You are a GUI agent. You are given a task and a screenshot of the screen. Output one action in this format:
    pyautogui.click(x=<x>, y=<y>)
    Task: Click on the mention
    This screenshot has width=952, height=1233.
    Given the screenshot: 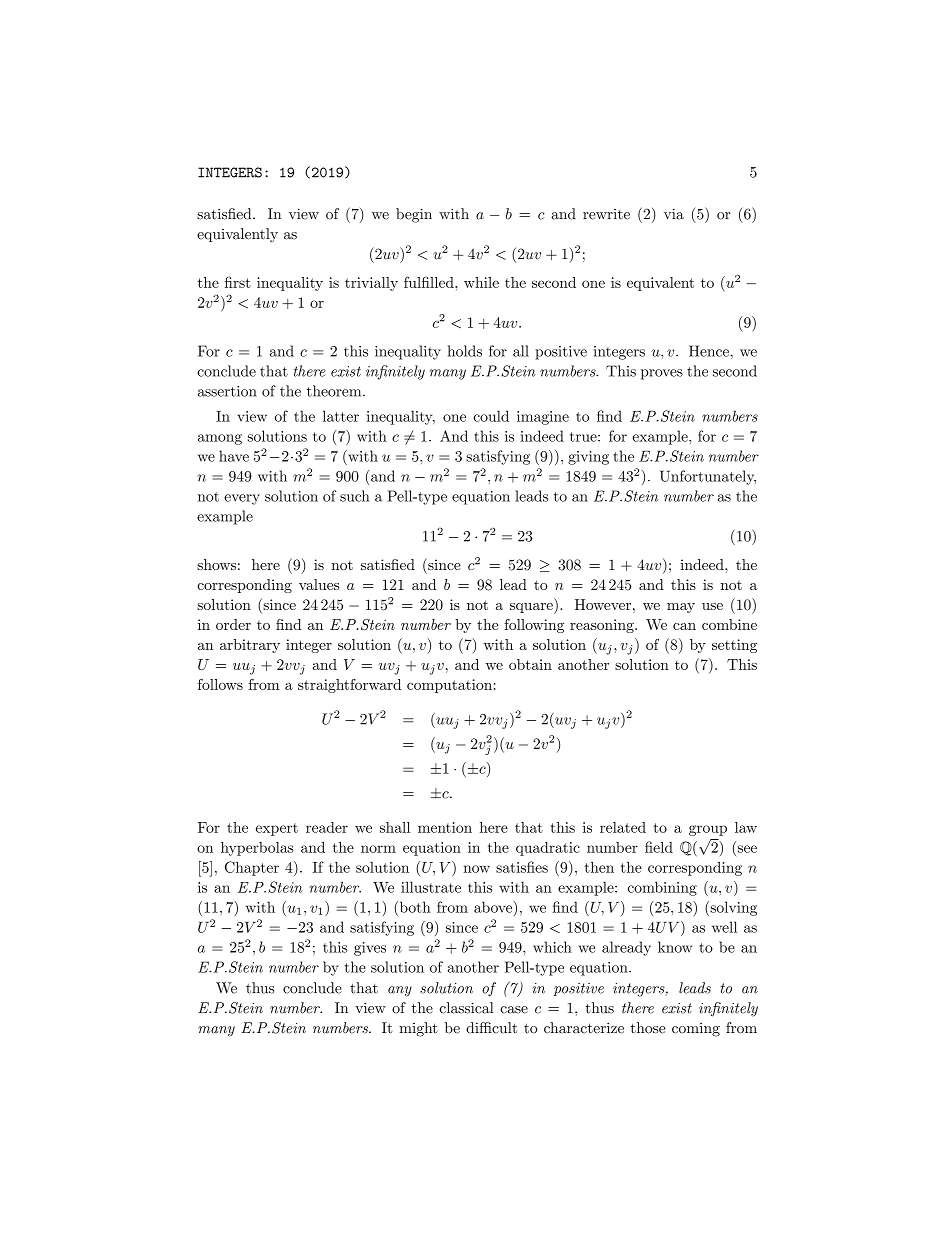 What is the action you would take?
    pyautogui.click(x=445, y=827)
